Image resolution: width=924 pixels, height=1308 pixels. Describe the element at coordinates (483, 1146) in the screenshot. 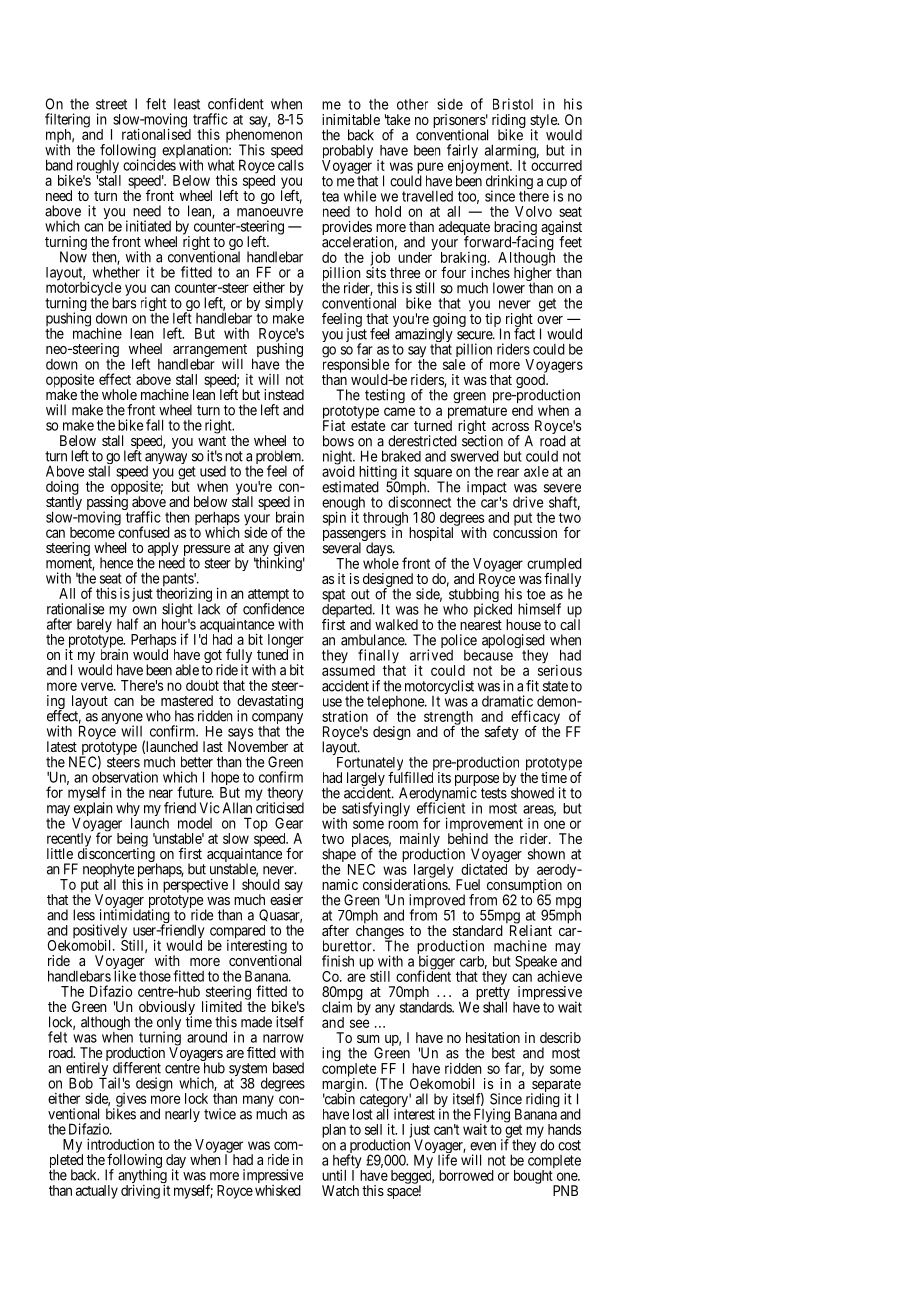

I see `even` at that location.
